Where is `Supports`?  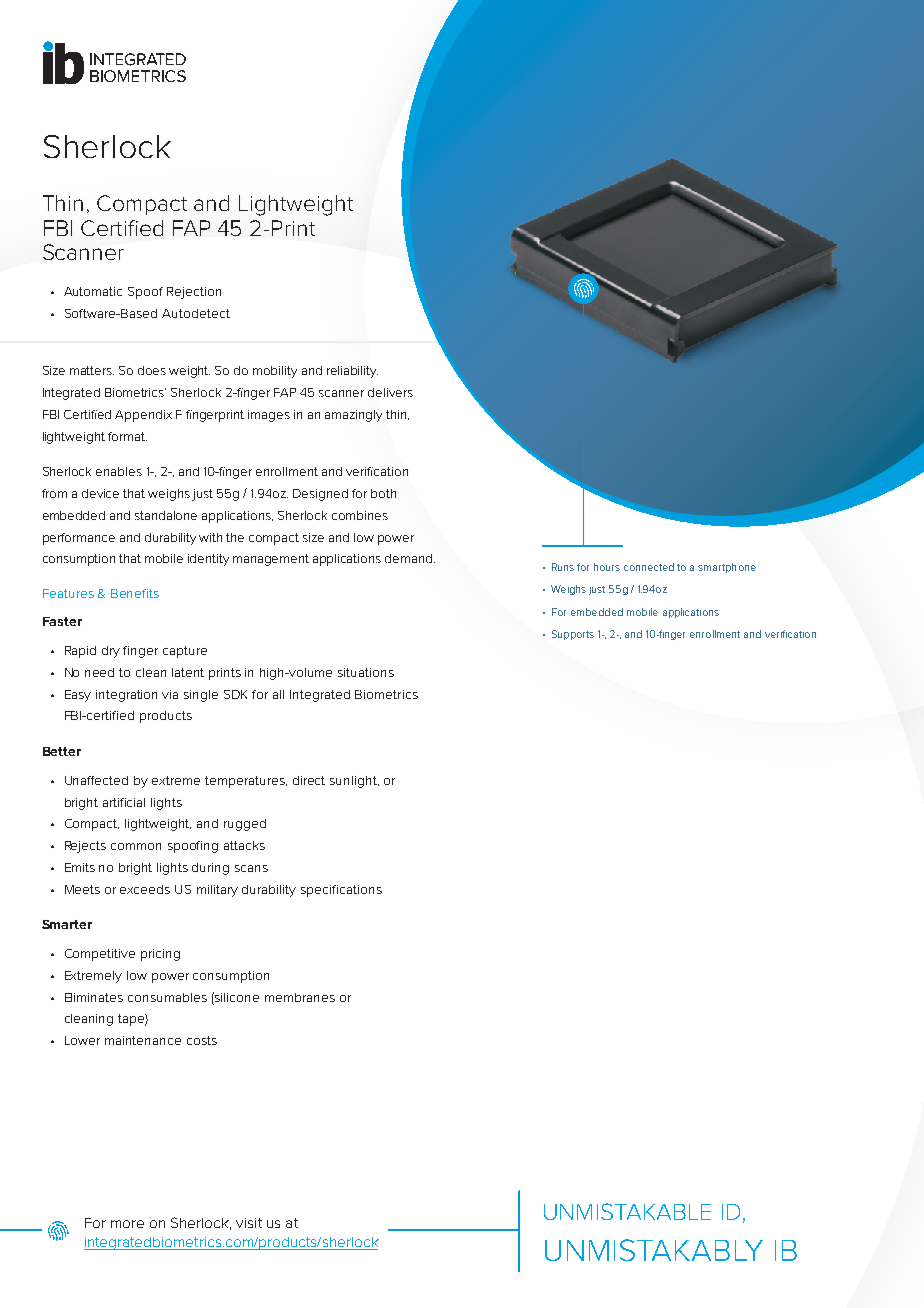 Supports is located at coordinates (573, 635).
